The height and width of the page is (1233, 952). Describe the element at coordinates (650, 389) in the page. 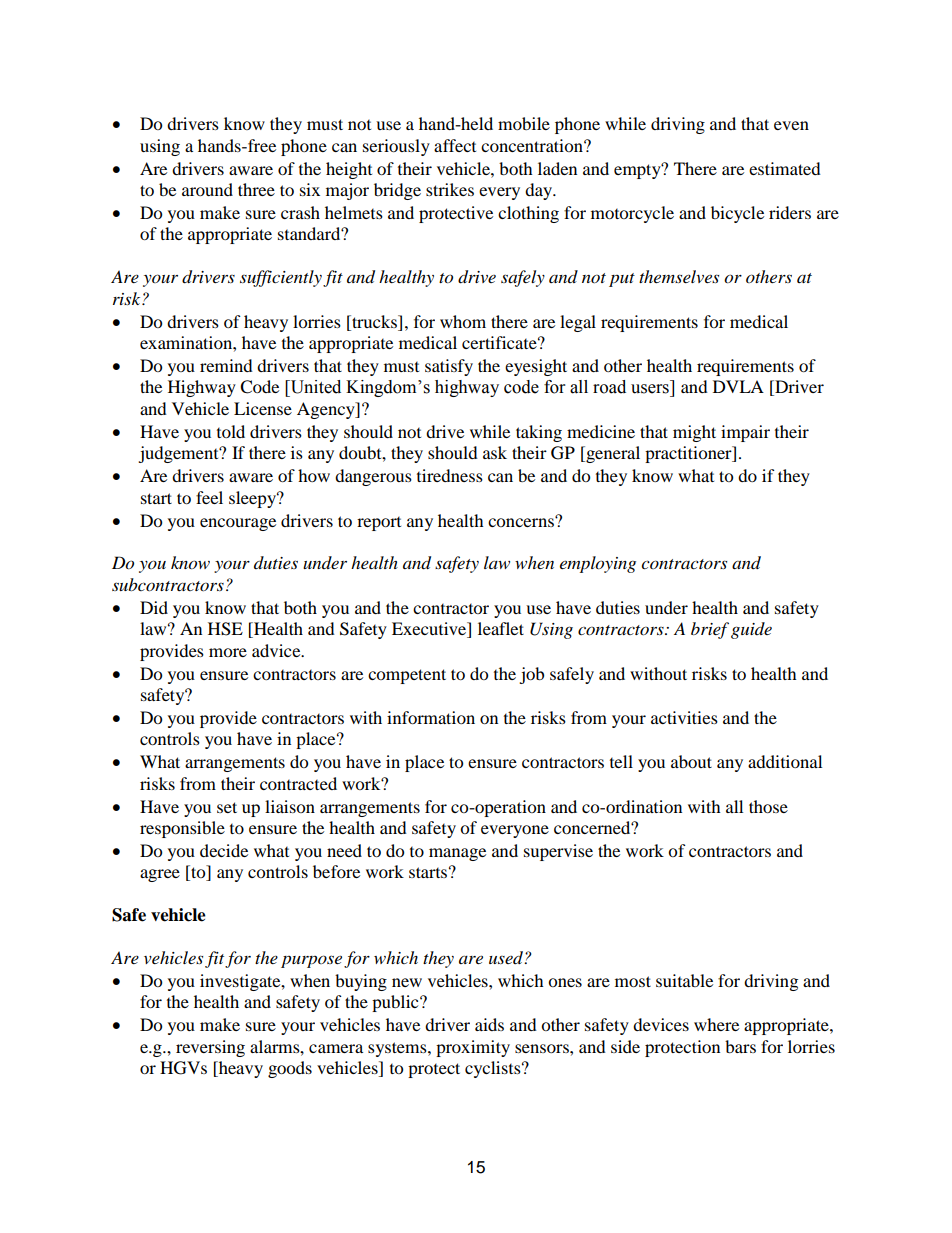

I see `users` at that location.
